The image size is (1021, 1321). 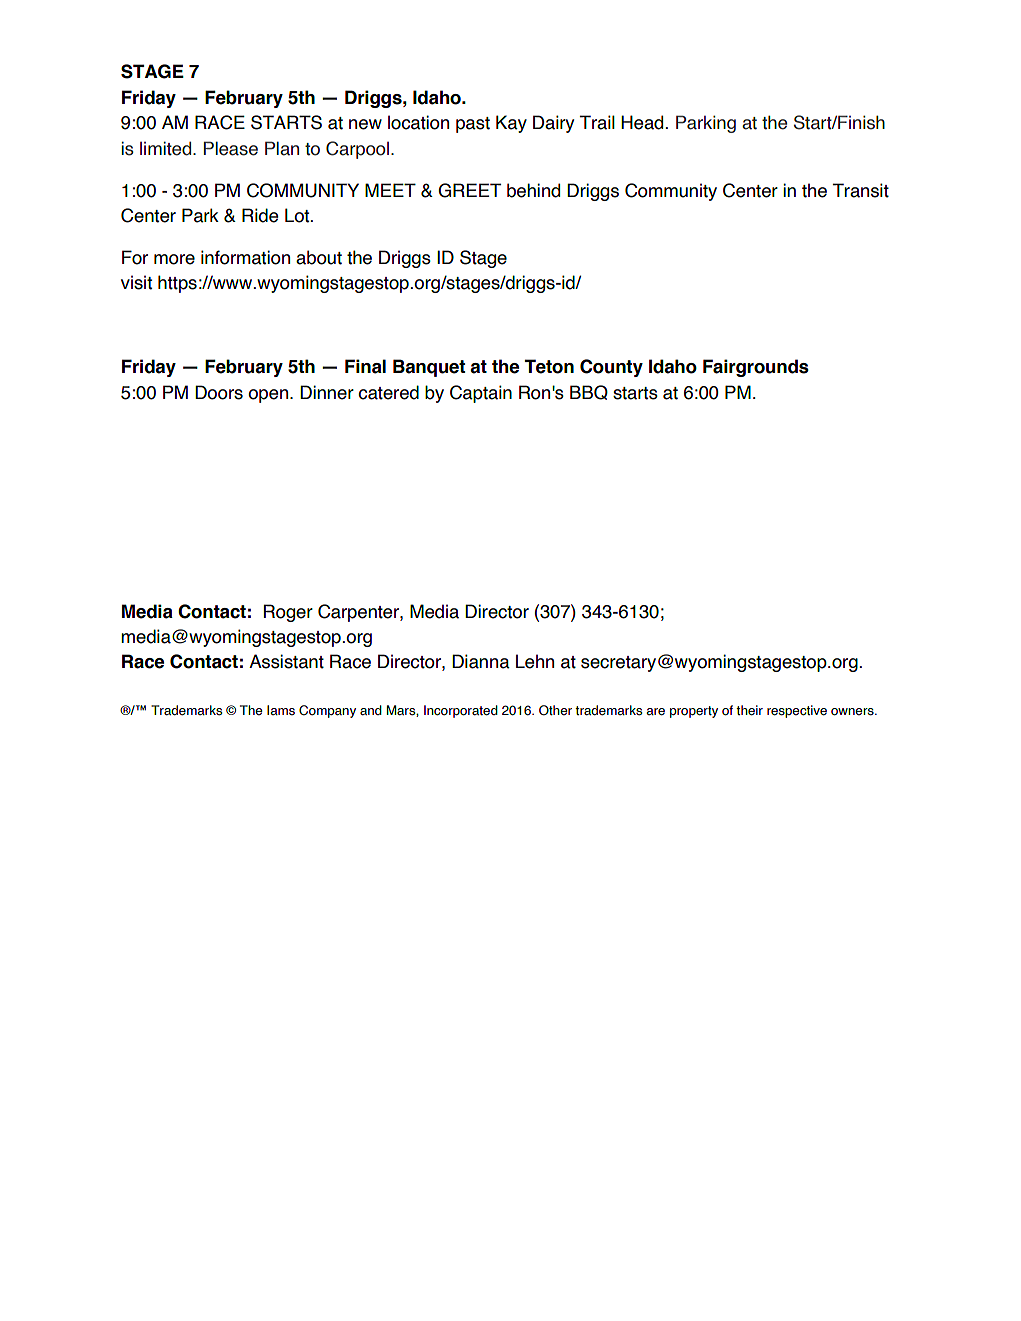 What do you see at coordinates (481, 661) in the screenshot?
I see `Dianna` at bounding box center [481, 661].
